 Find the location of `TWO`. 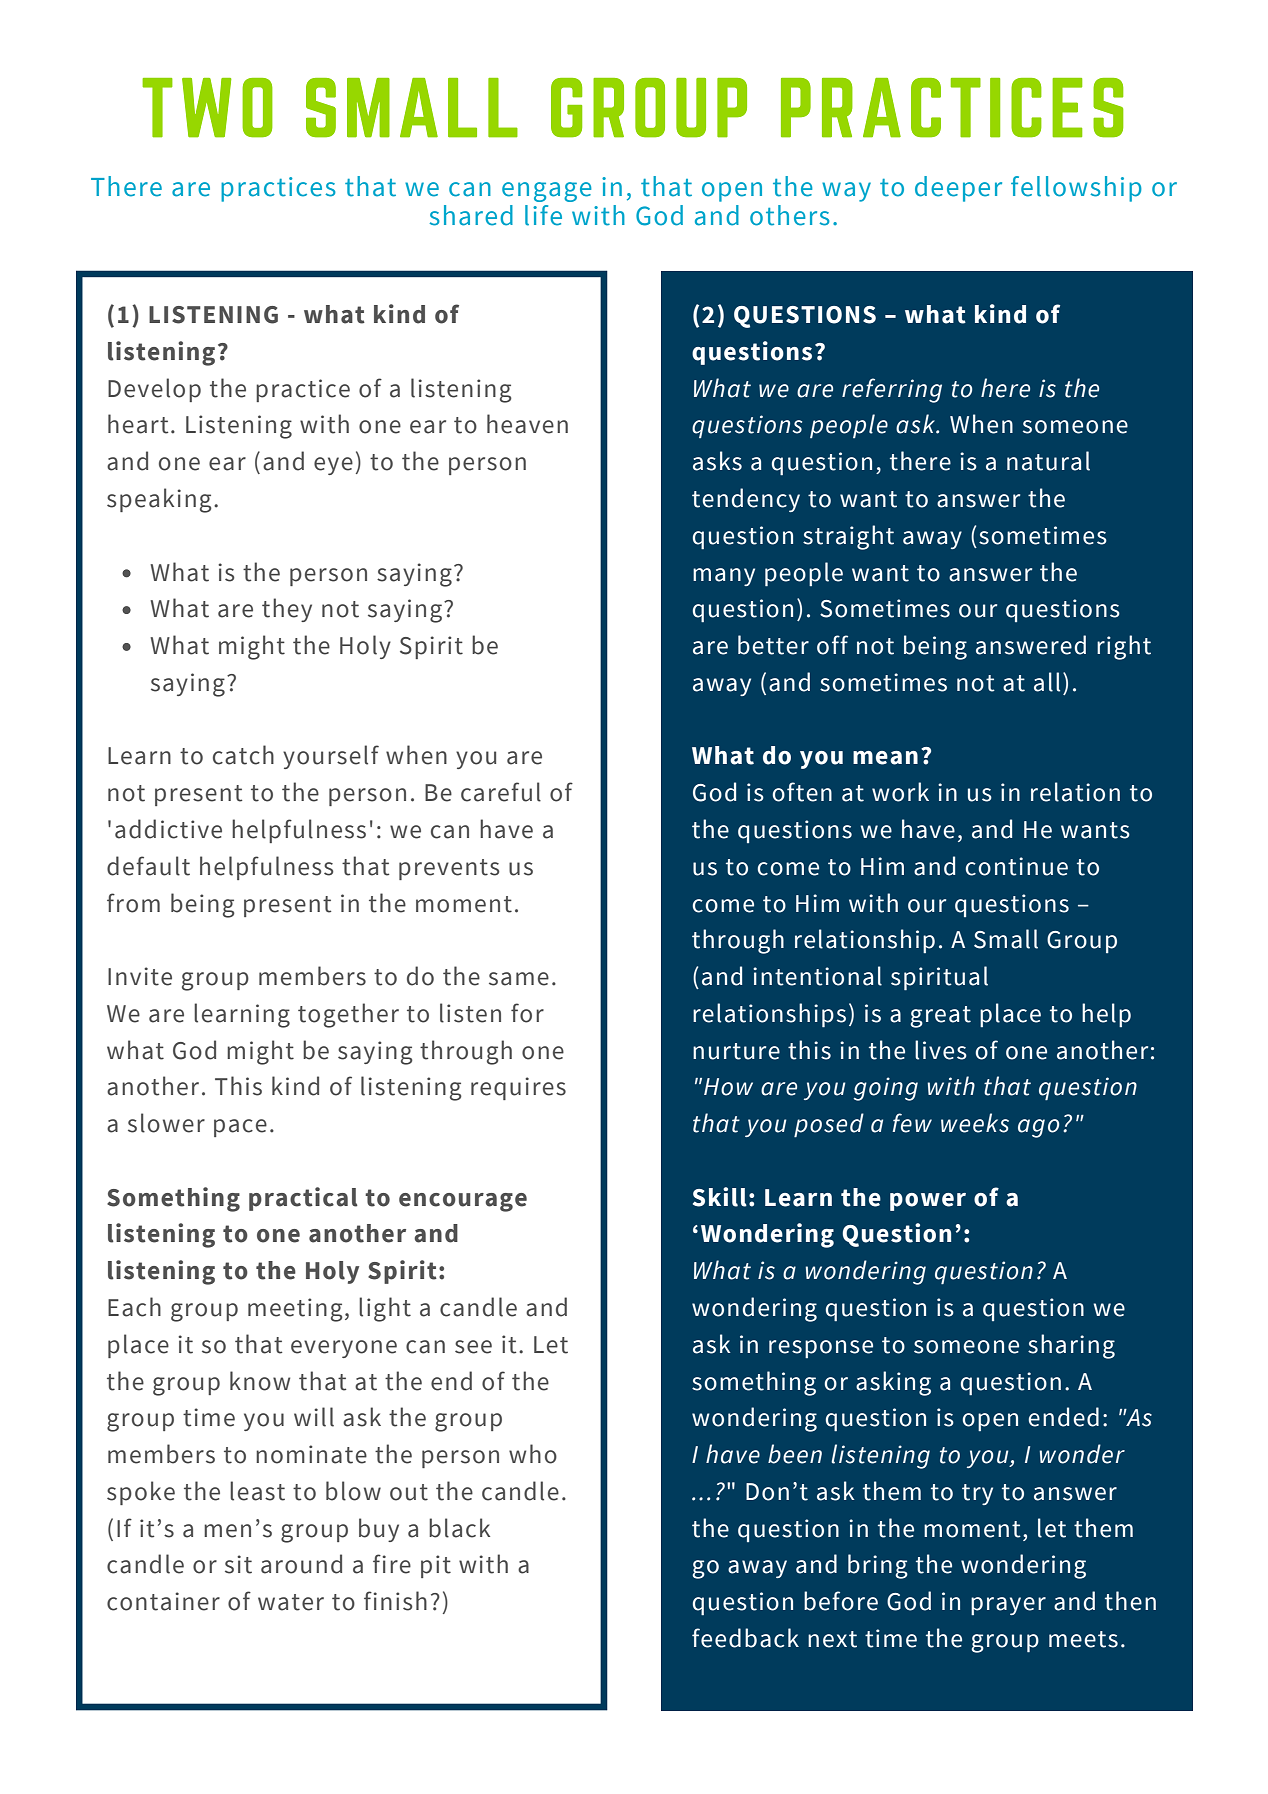

TWO is located at coordinates (207, 108).
